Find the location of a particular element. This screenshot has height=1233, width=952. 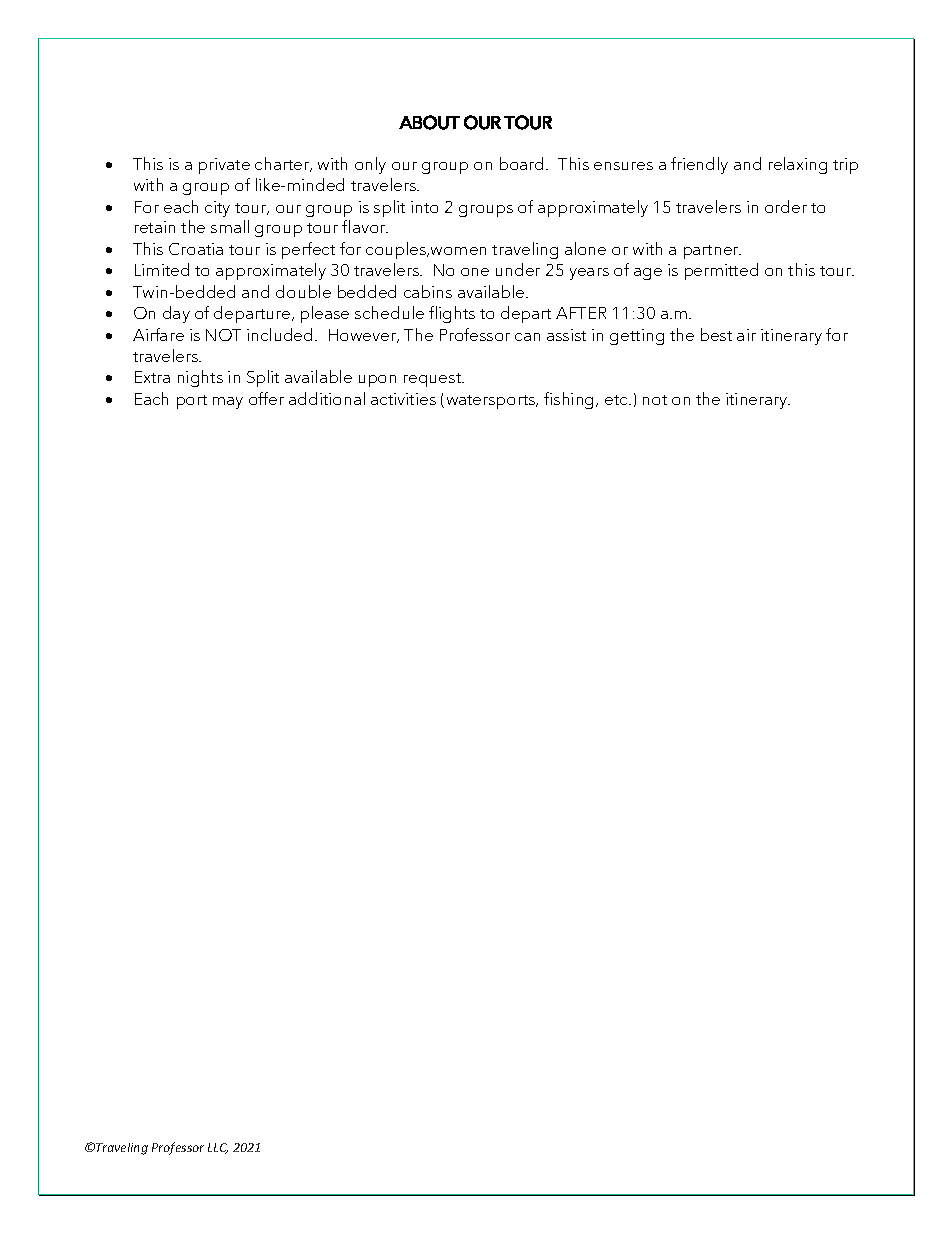

fishing is located at coordinates (570, 400).
